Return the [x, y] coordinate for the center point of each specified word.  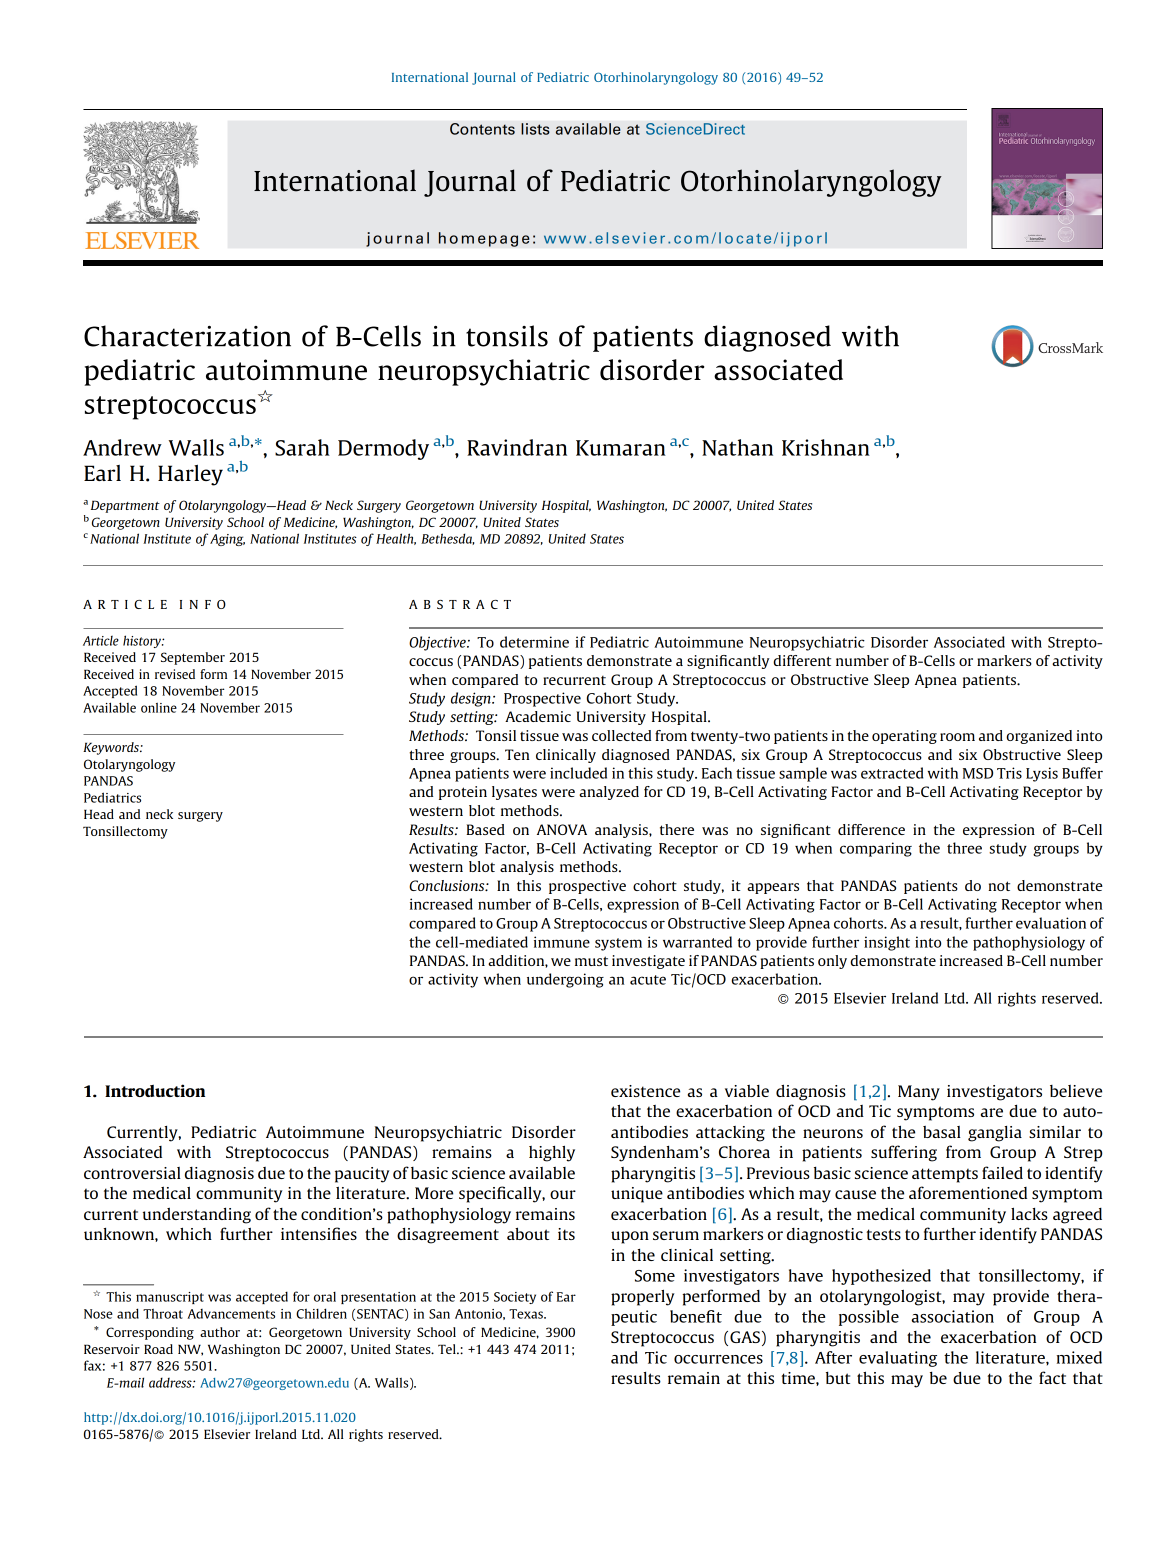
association [952, 1316]
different [802, 660]
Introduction [155, 1090]
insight [887, 943]
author [220, 1332]
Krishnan [826, 447]
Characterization [187, 336]
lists [535, 129]
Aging [227, 540]
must [591, 961]
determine [534, 642]
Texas [527, 1314]
